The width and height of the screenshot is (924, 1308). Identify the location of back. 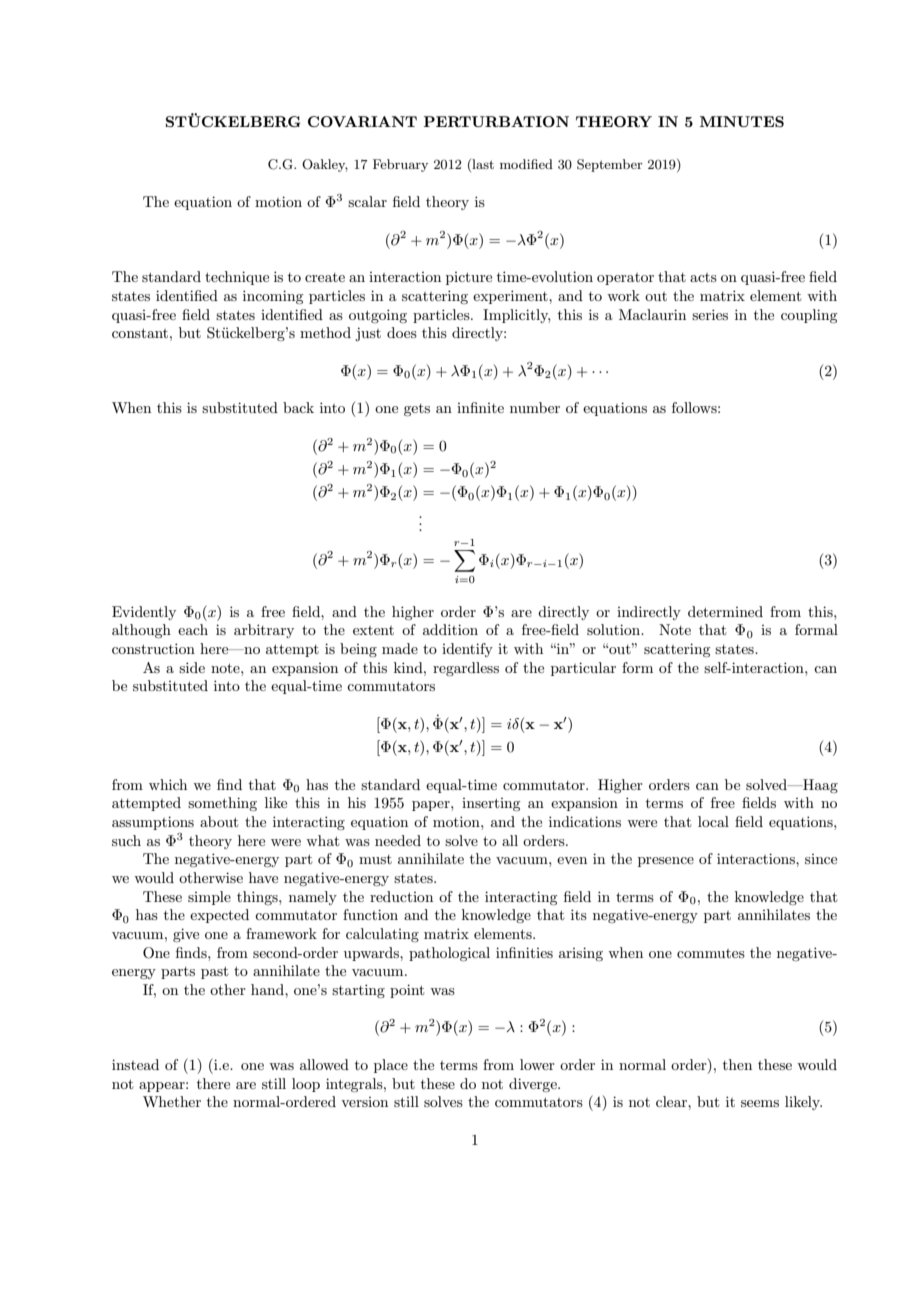
(298, 407).
